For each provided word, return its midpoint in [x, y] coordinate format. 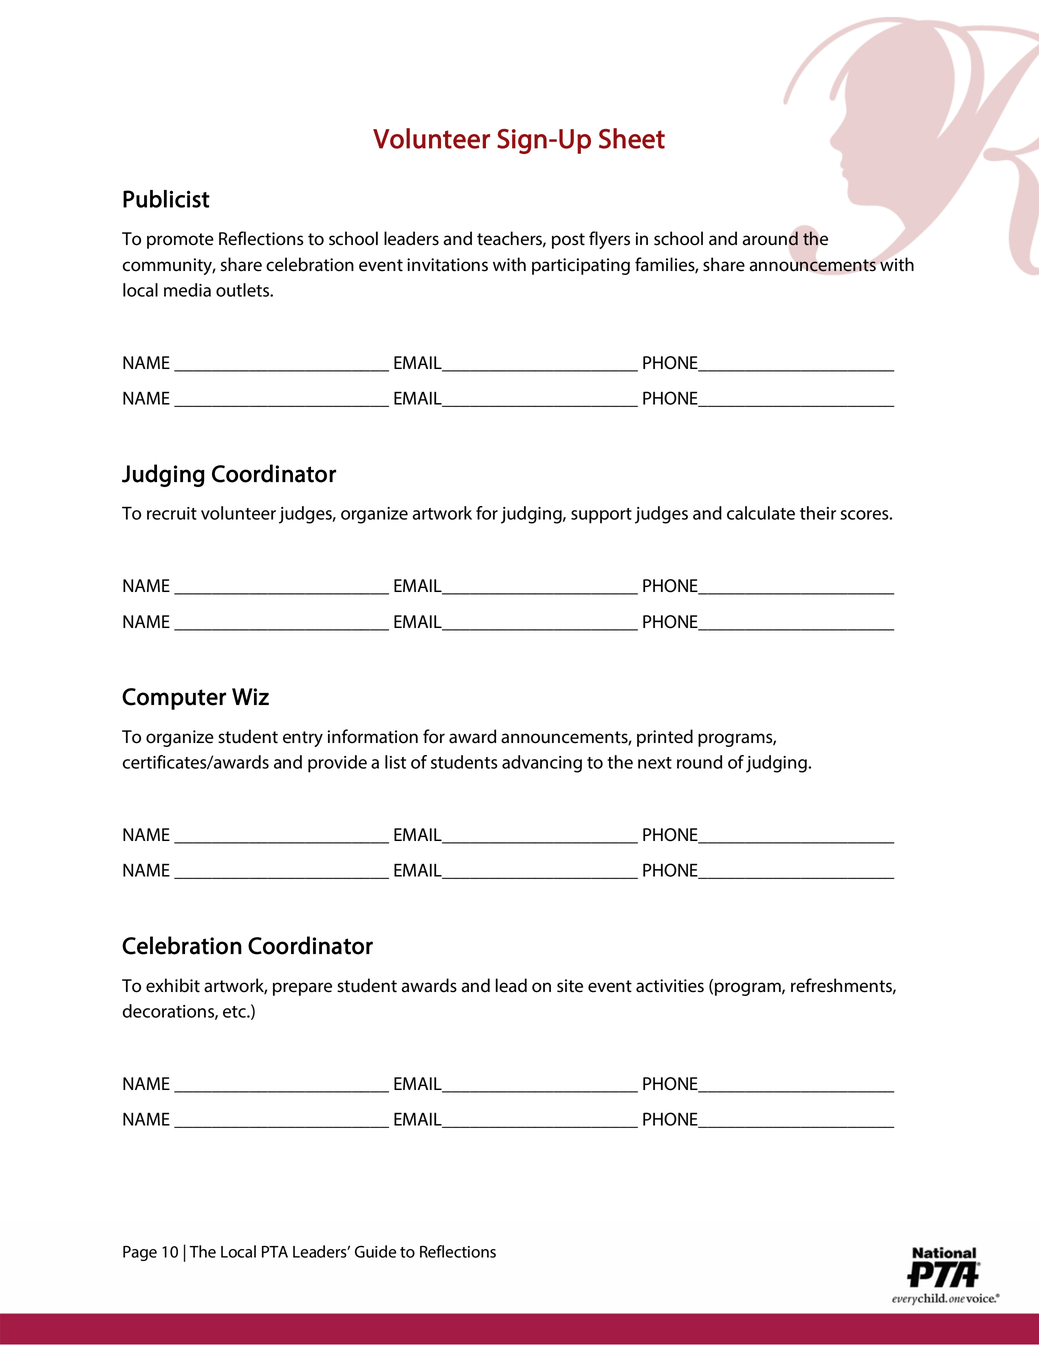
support [601, 516]
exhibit [173, 985]
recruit [172, 513]
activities [670, 986]
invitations [447, 265]
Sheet [632, 138]
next [655, 763]
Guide [375, 1251]
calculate [761, 513]
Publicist [166, 199]
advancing [542, 764]
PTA [275, 1252]
